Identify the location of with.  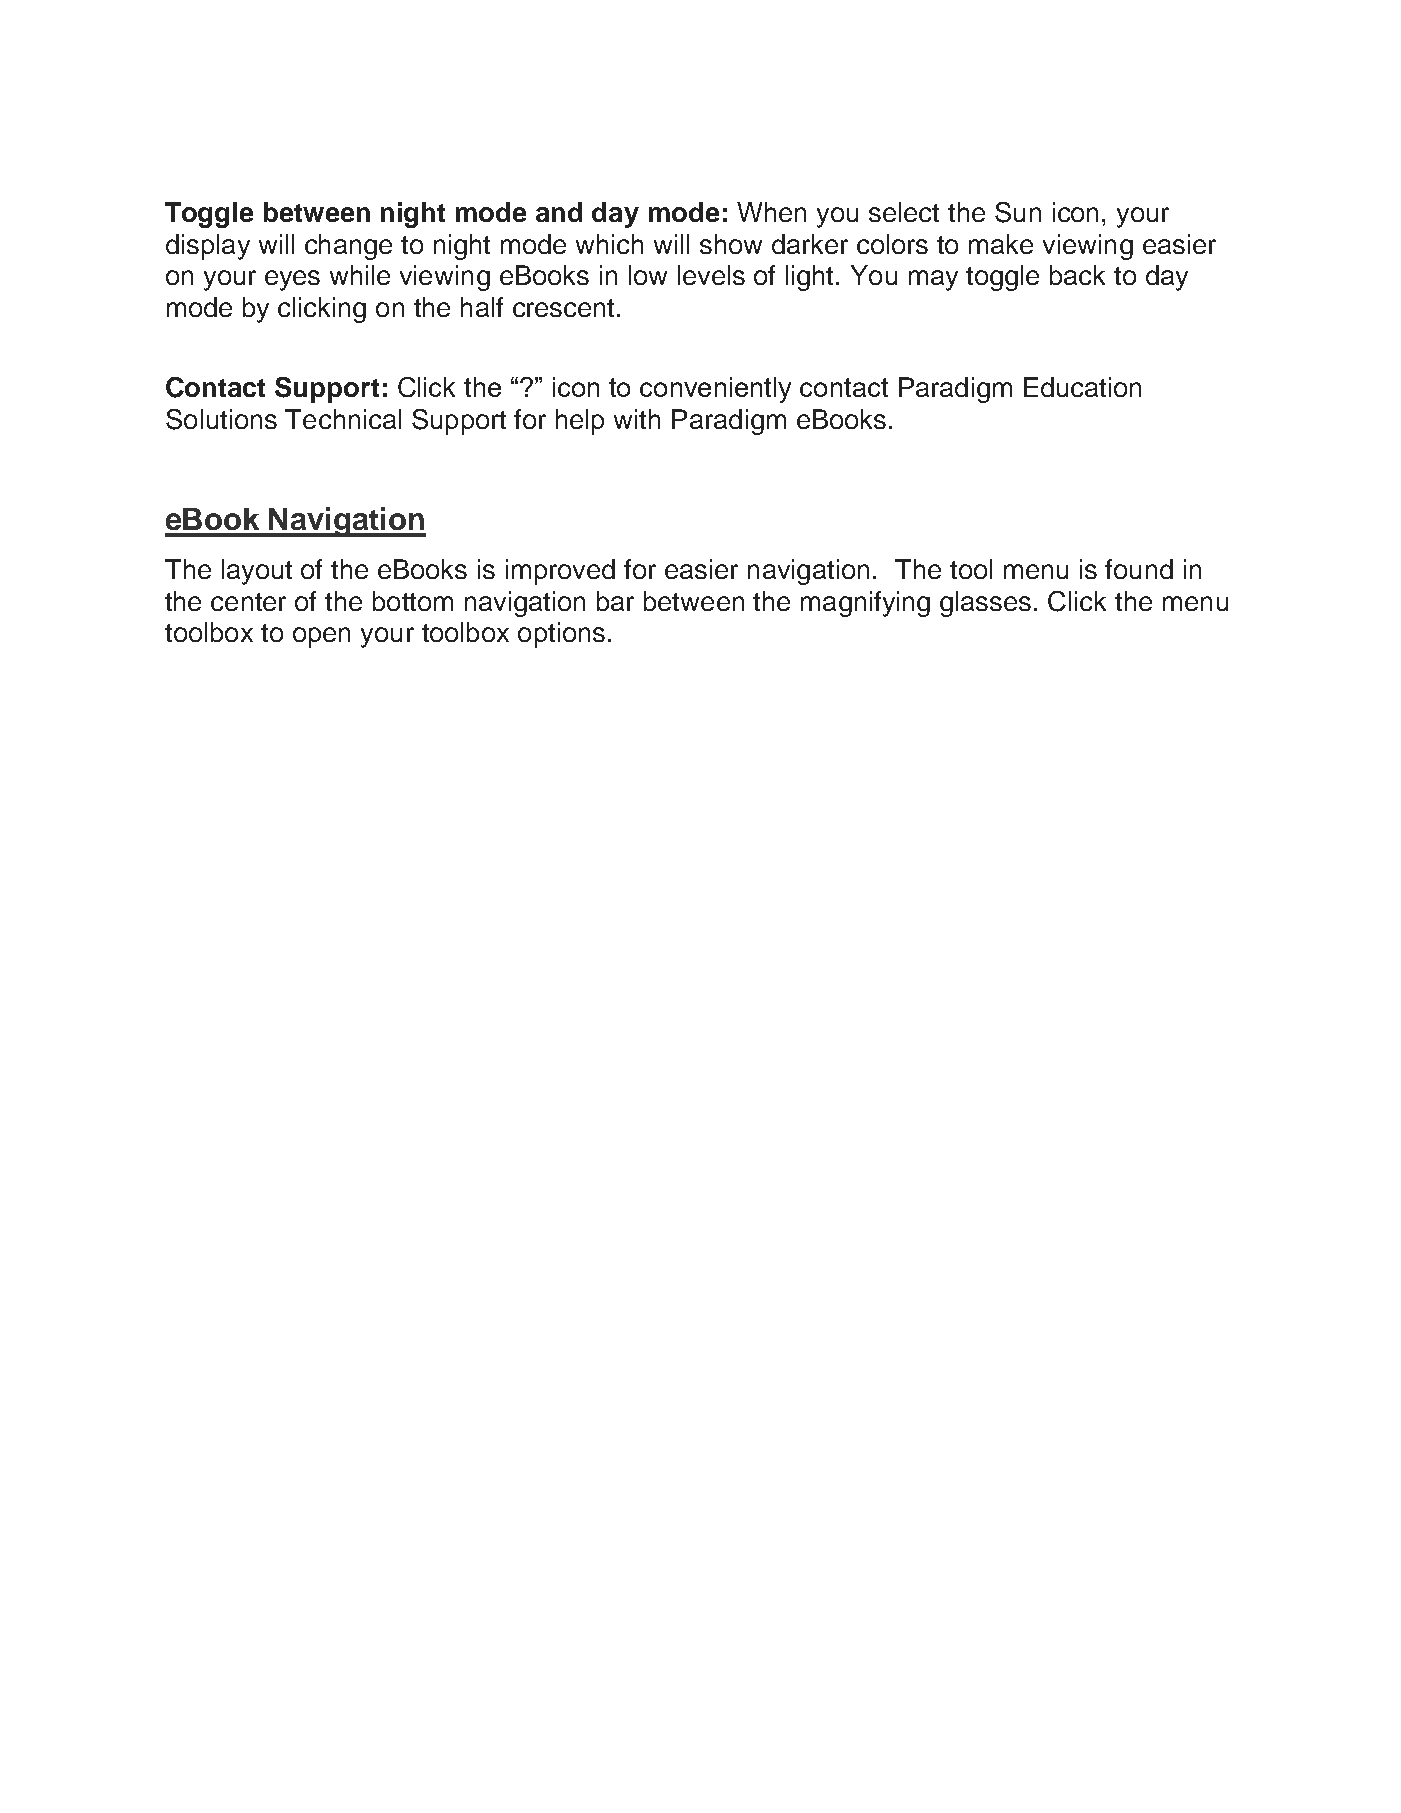
(637, 419).
